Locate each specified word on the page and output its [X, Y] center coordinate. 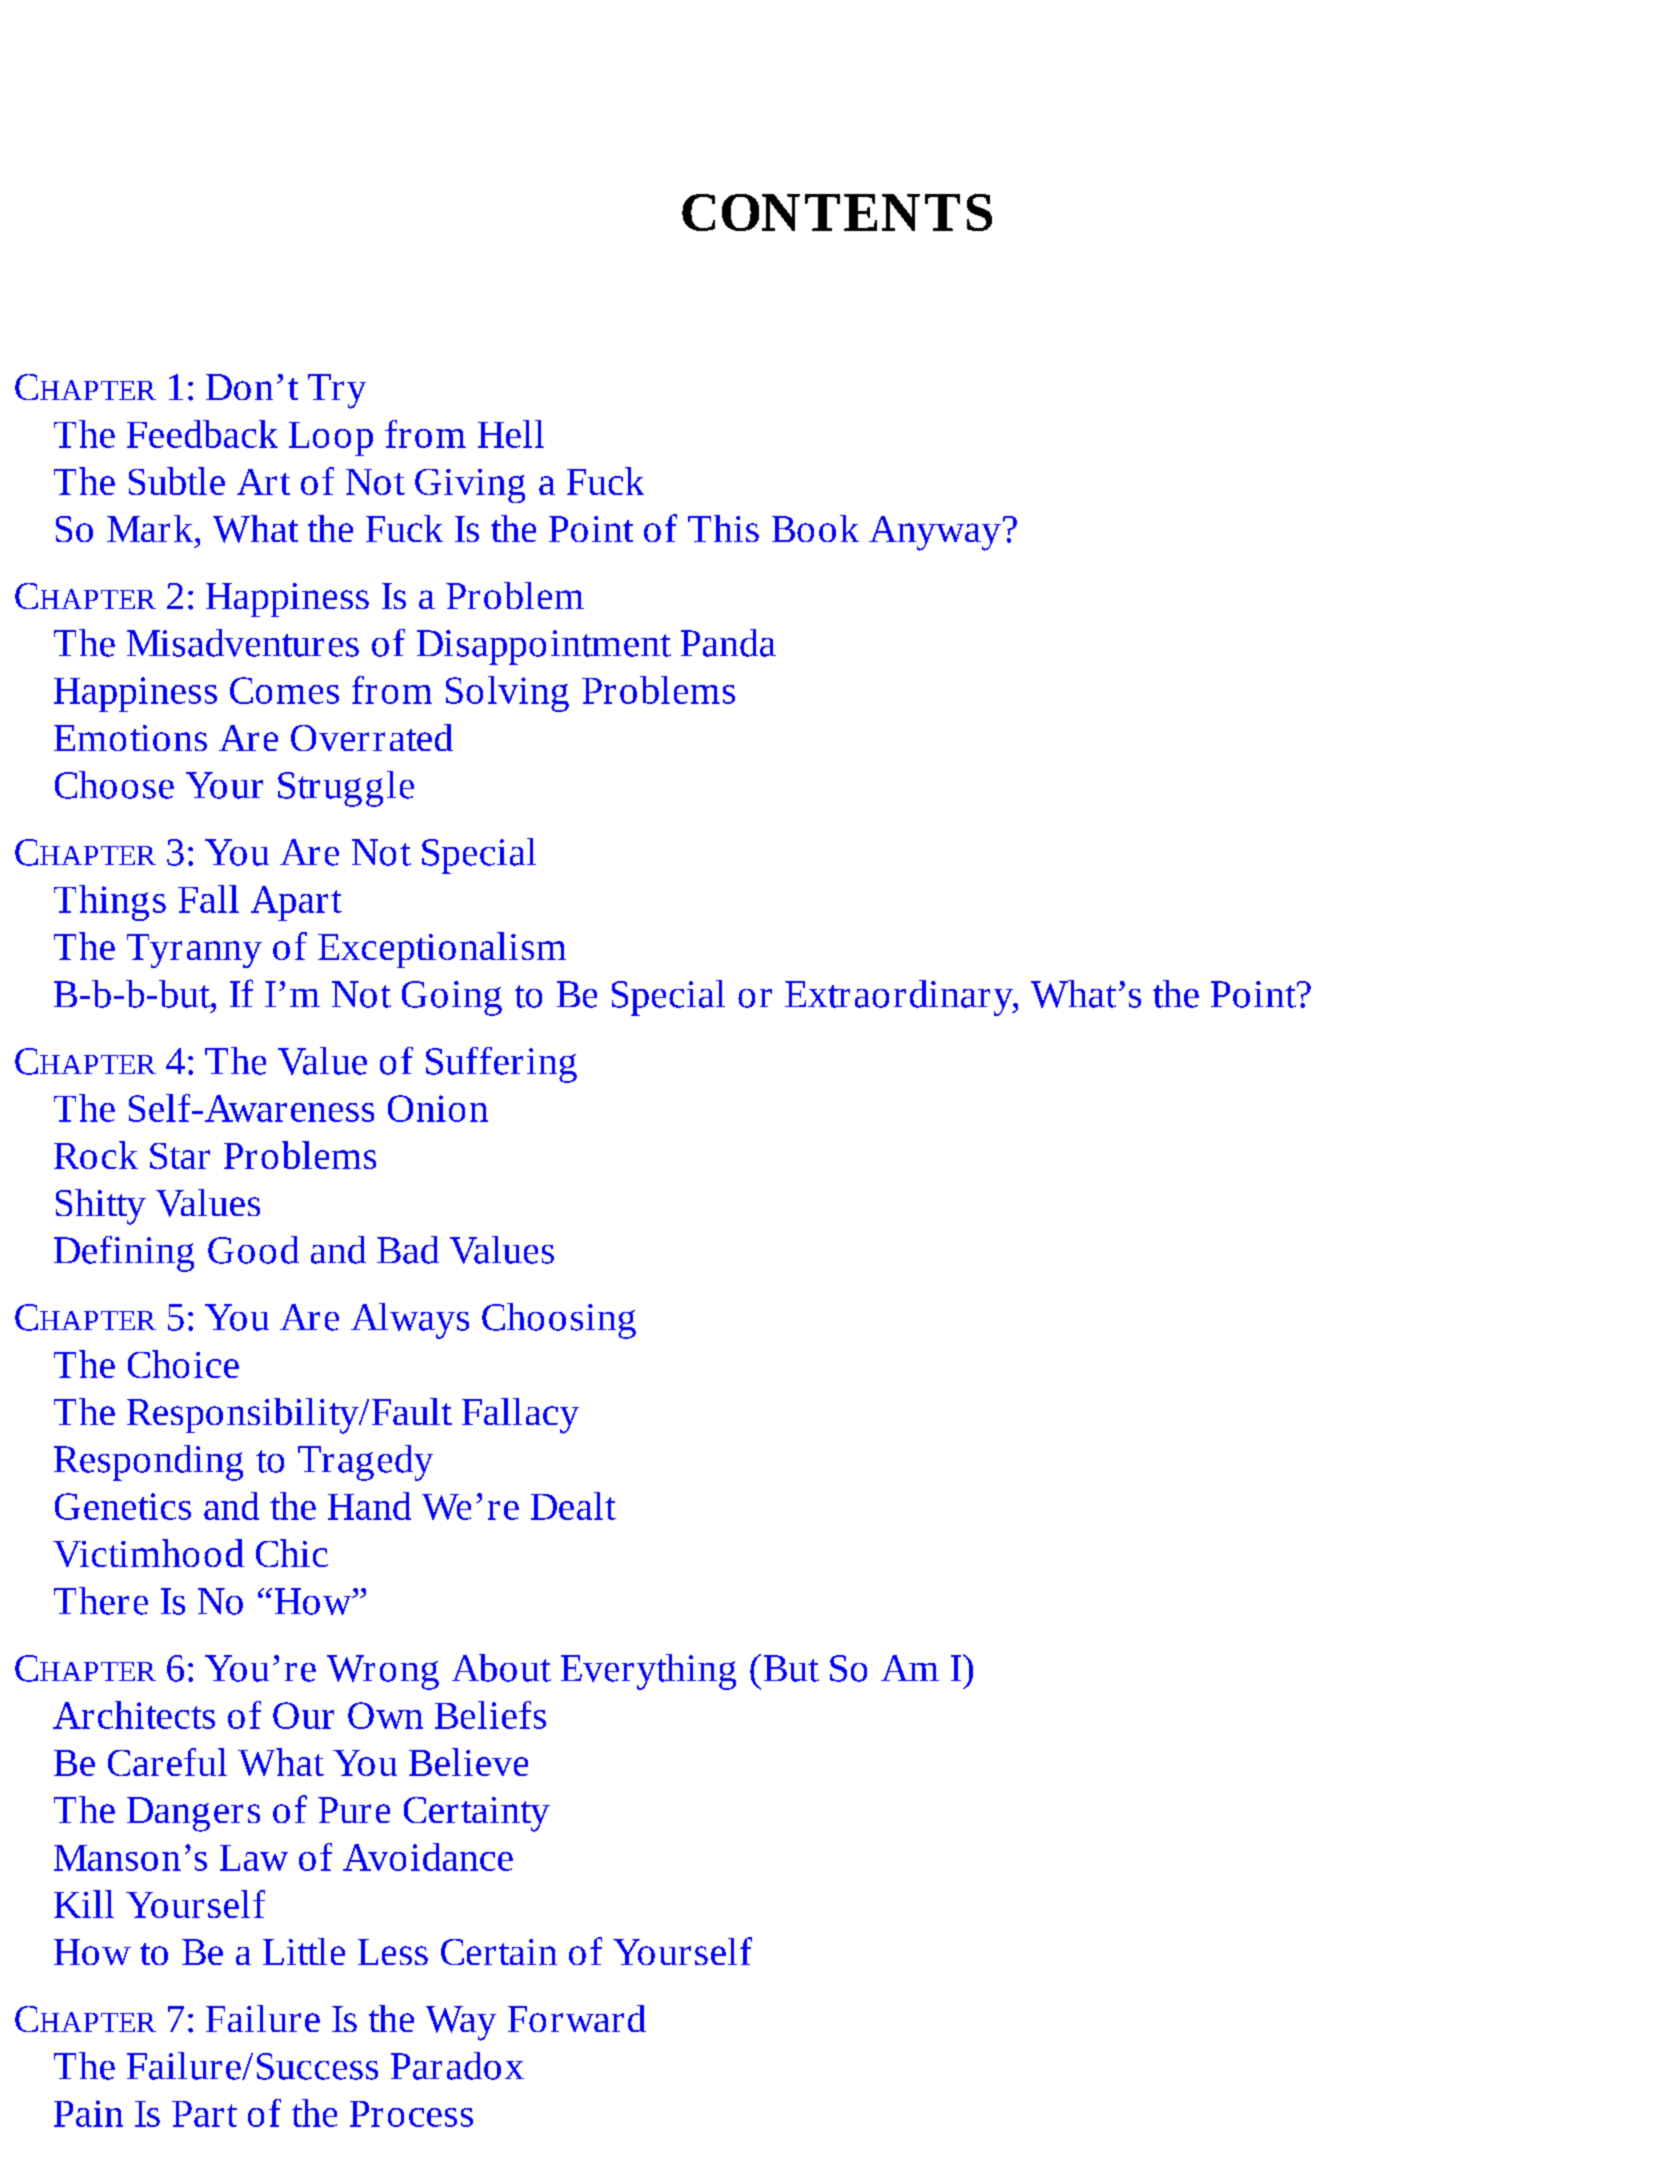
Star [180, 1156]
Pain [88, 2113]
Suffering [501, 1065]
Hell [511, 434]
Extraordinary [900, 998]
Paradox [457, 2066]
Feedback [202, 434]
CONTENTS [837, 212]
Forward [577, 2018]
